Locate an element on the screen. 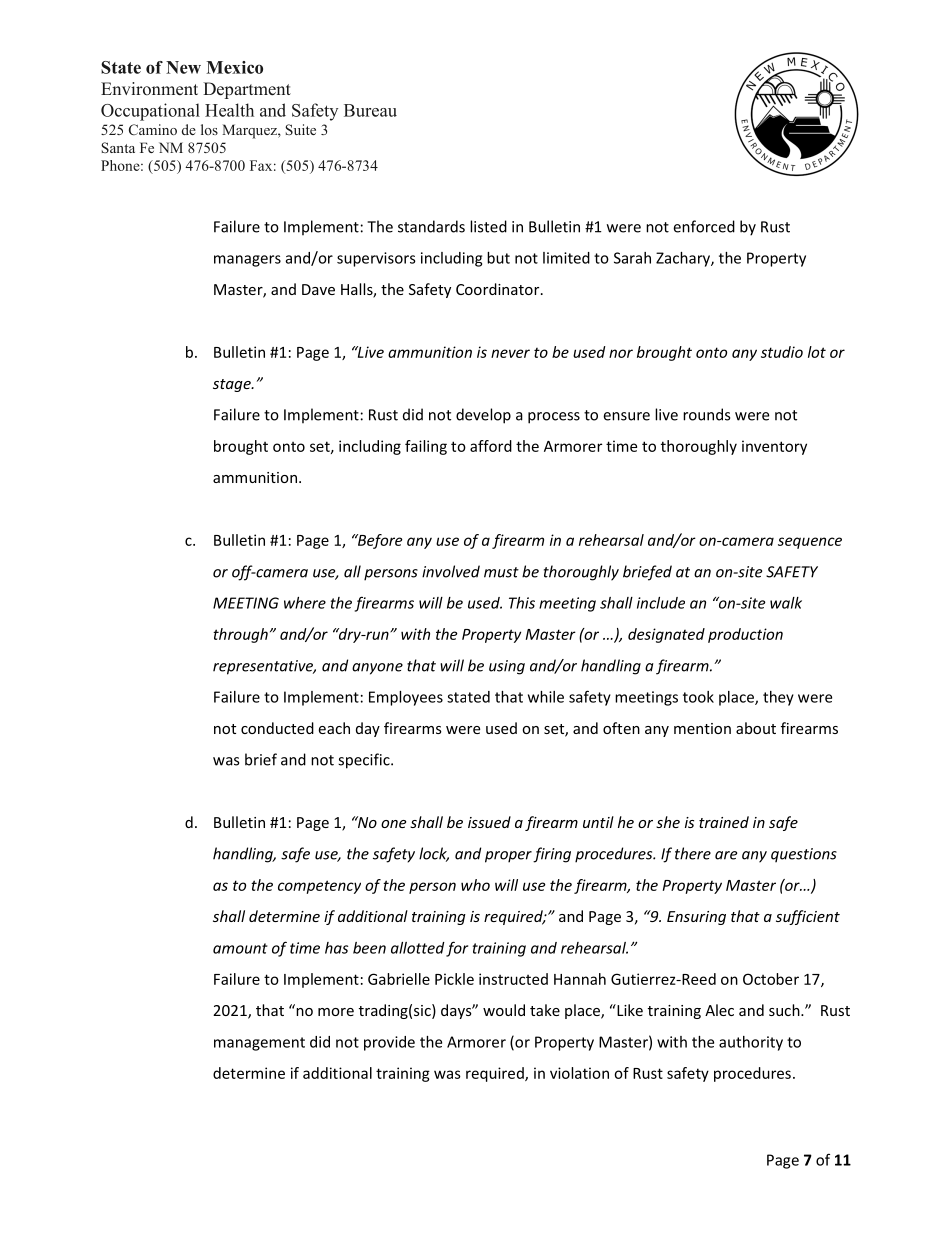 The height and width of the screenshot is (1233, 952). through is located at coordinates (240, 635).
